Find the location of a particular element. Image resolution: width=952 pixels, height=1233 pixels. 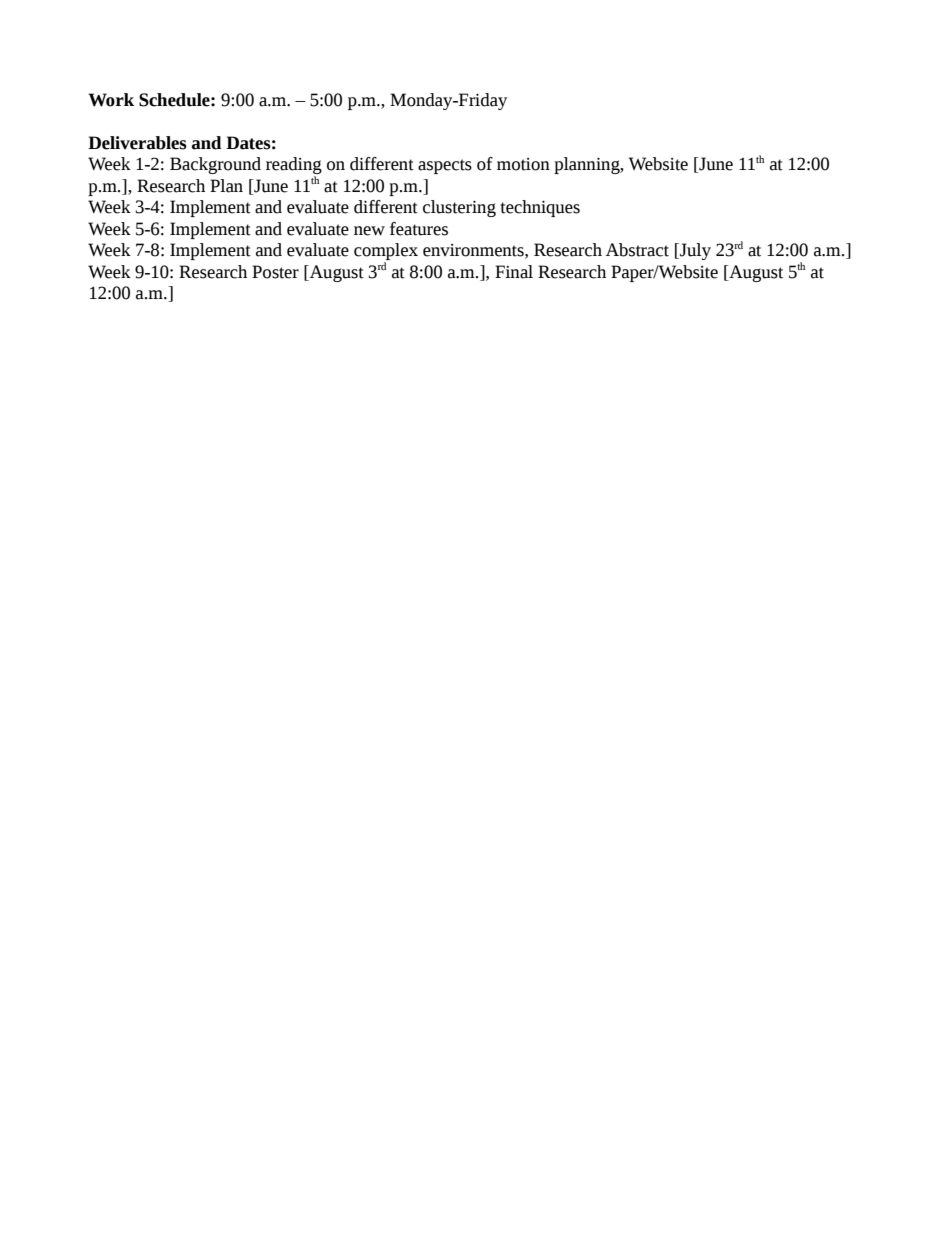

Background is located at coordinates (215, 165).
